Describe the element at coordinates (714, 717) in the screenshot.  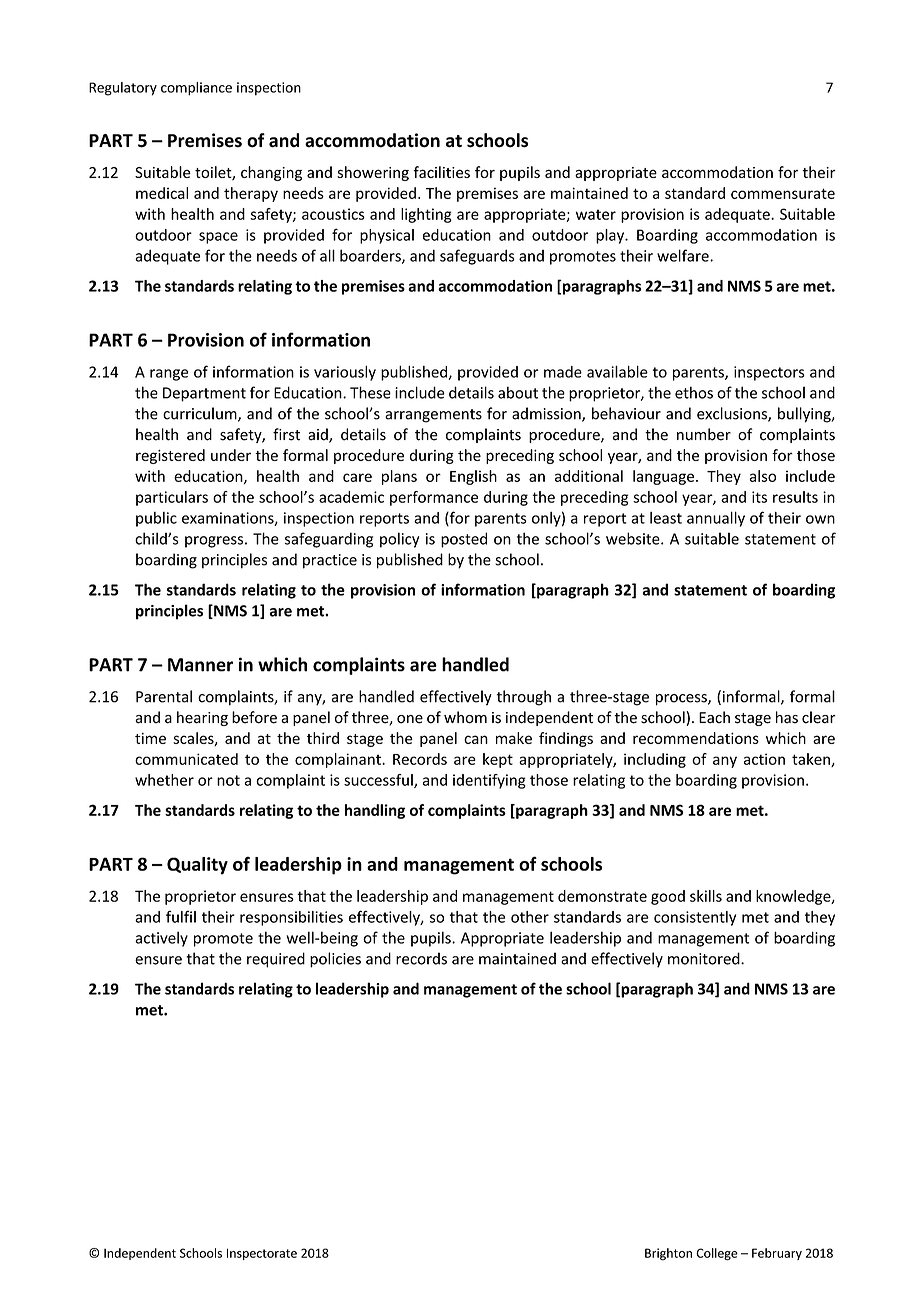
I see `Each` at that location.
